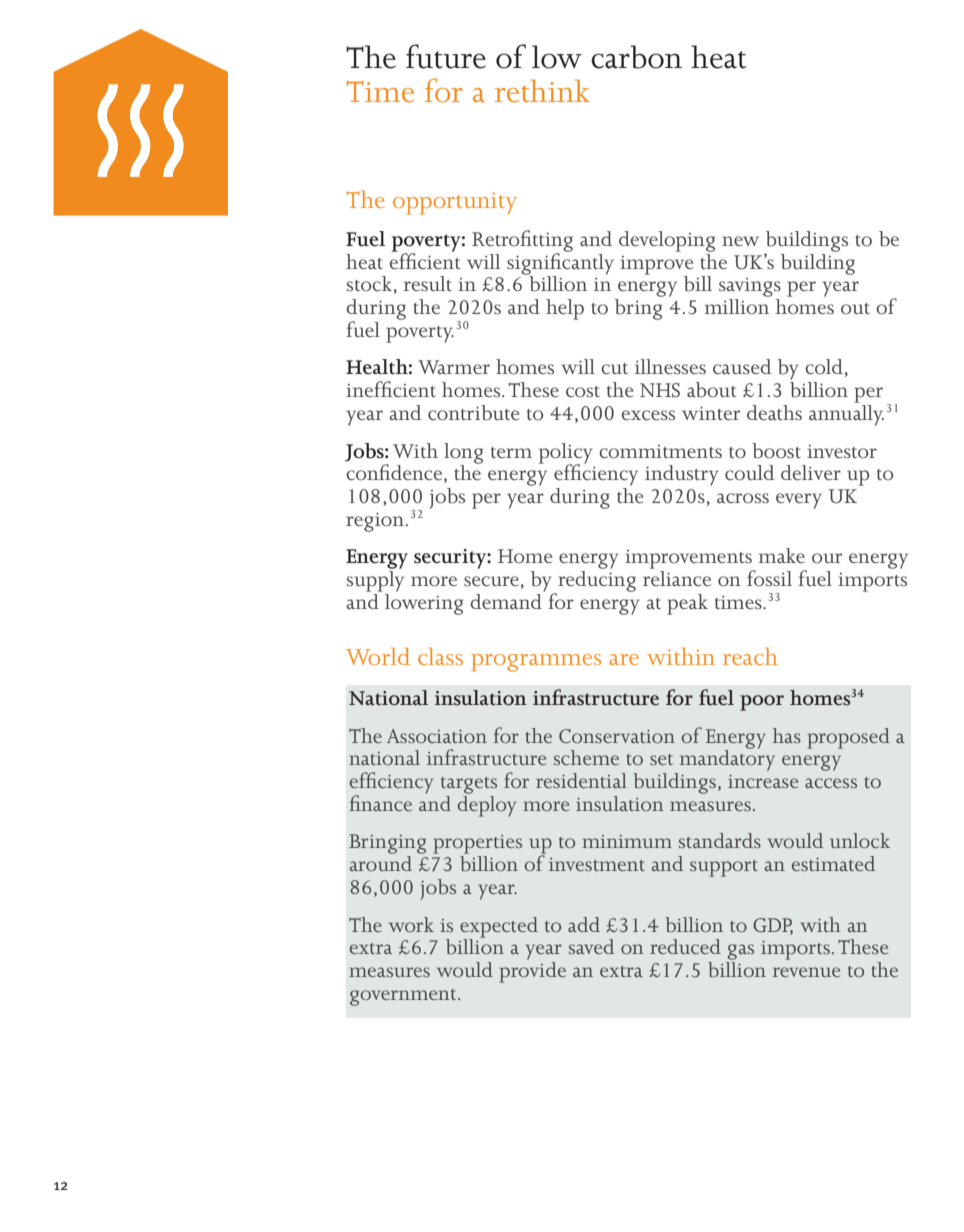  What do you see at coordinates (404, 997) in the page?
I see `government` at bounding box center [404, 997].
